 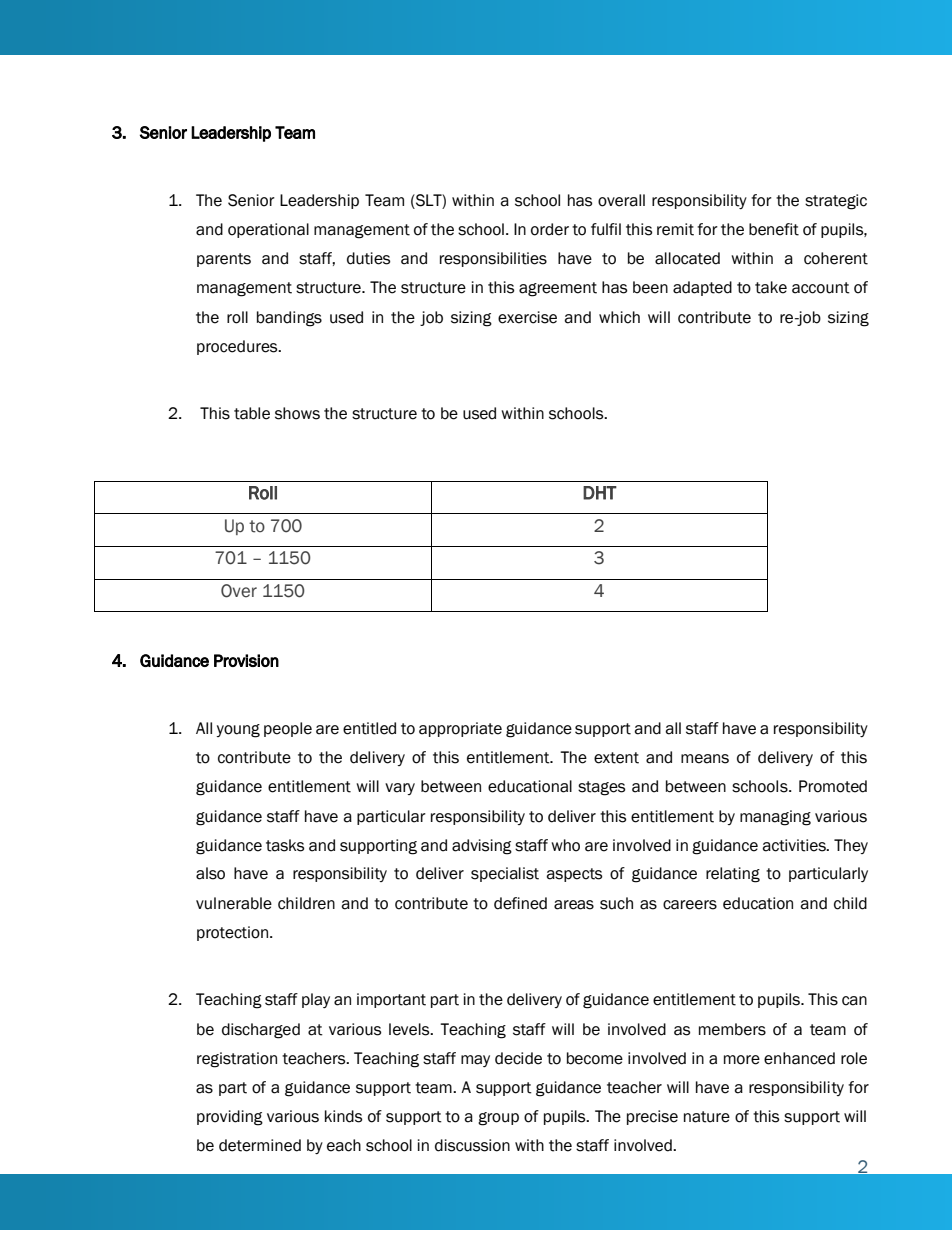 What do you see at coordinates (550, 229) in the screenshot?
I see `order` at bounding box center [550, 229].
